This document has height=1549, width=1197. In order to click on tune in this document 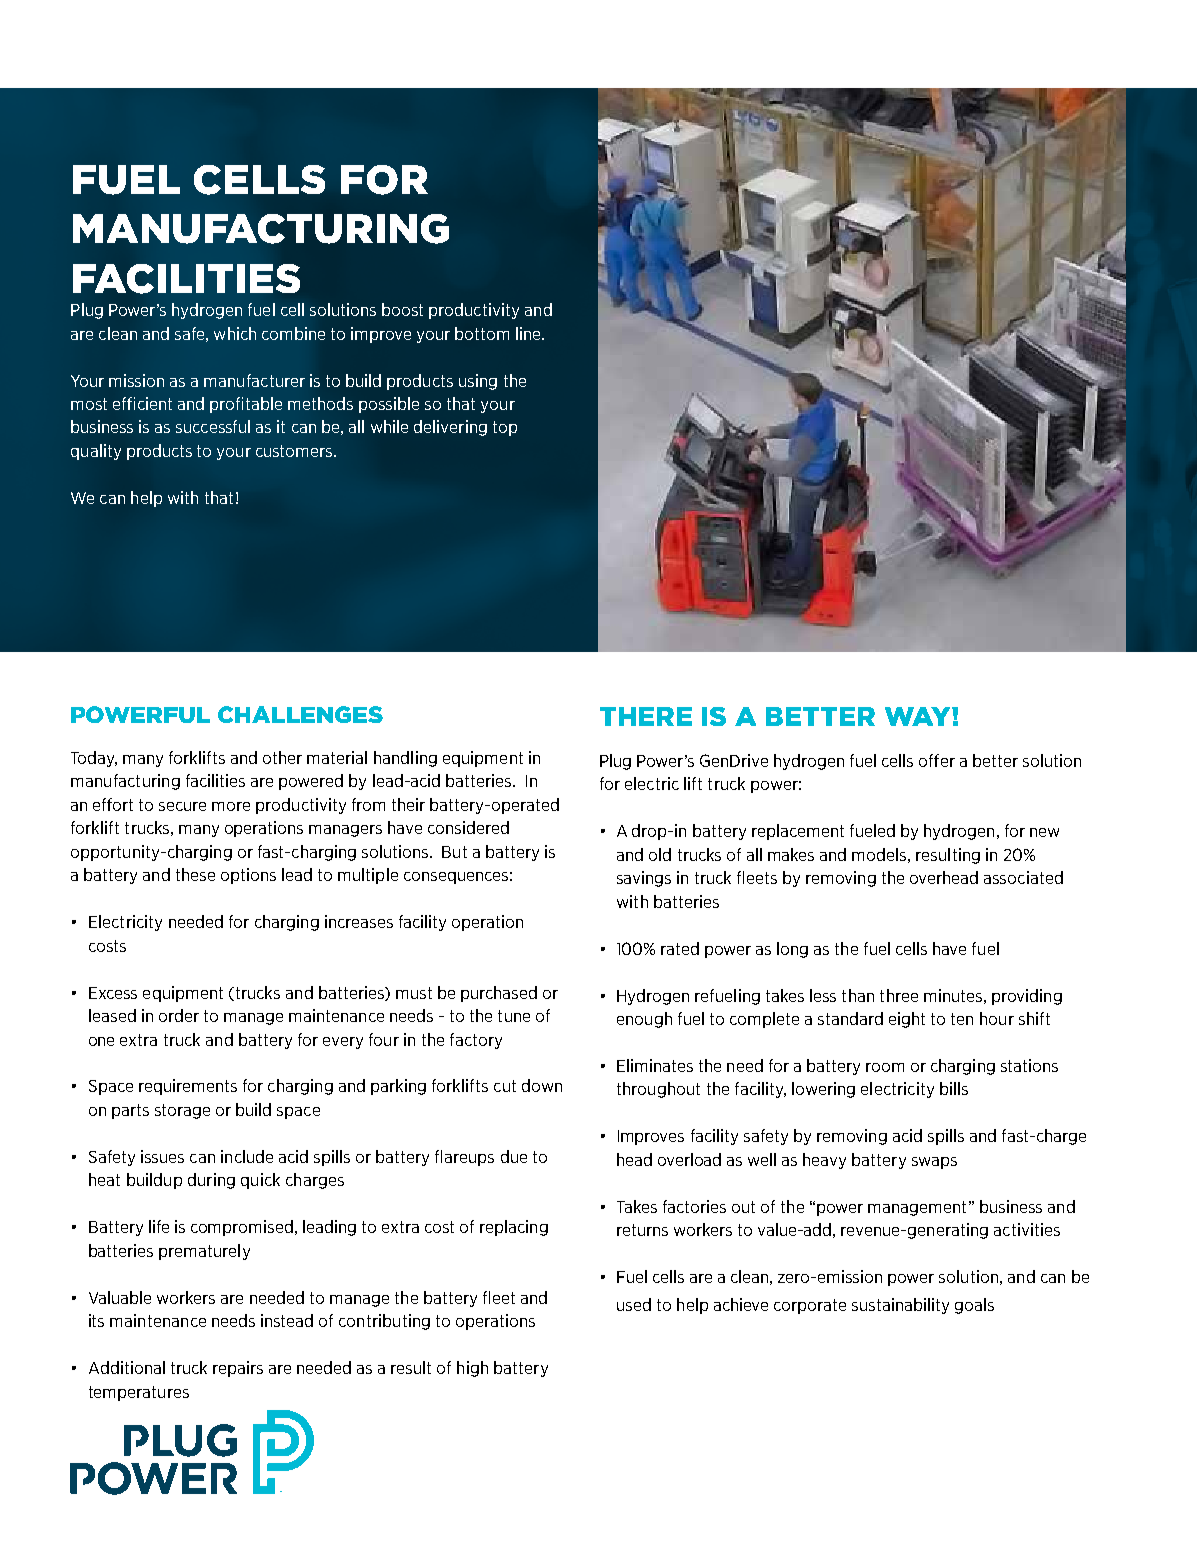, I will do `click(514, 1016)`.
